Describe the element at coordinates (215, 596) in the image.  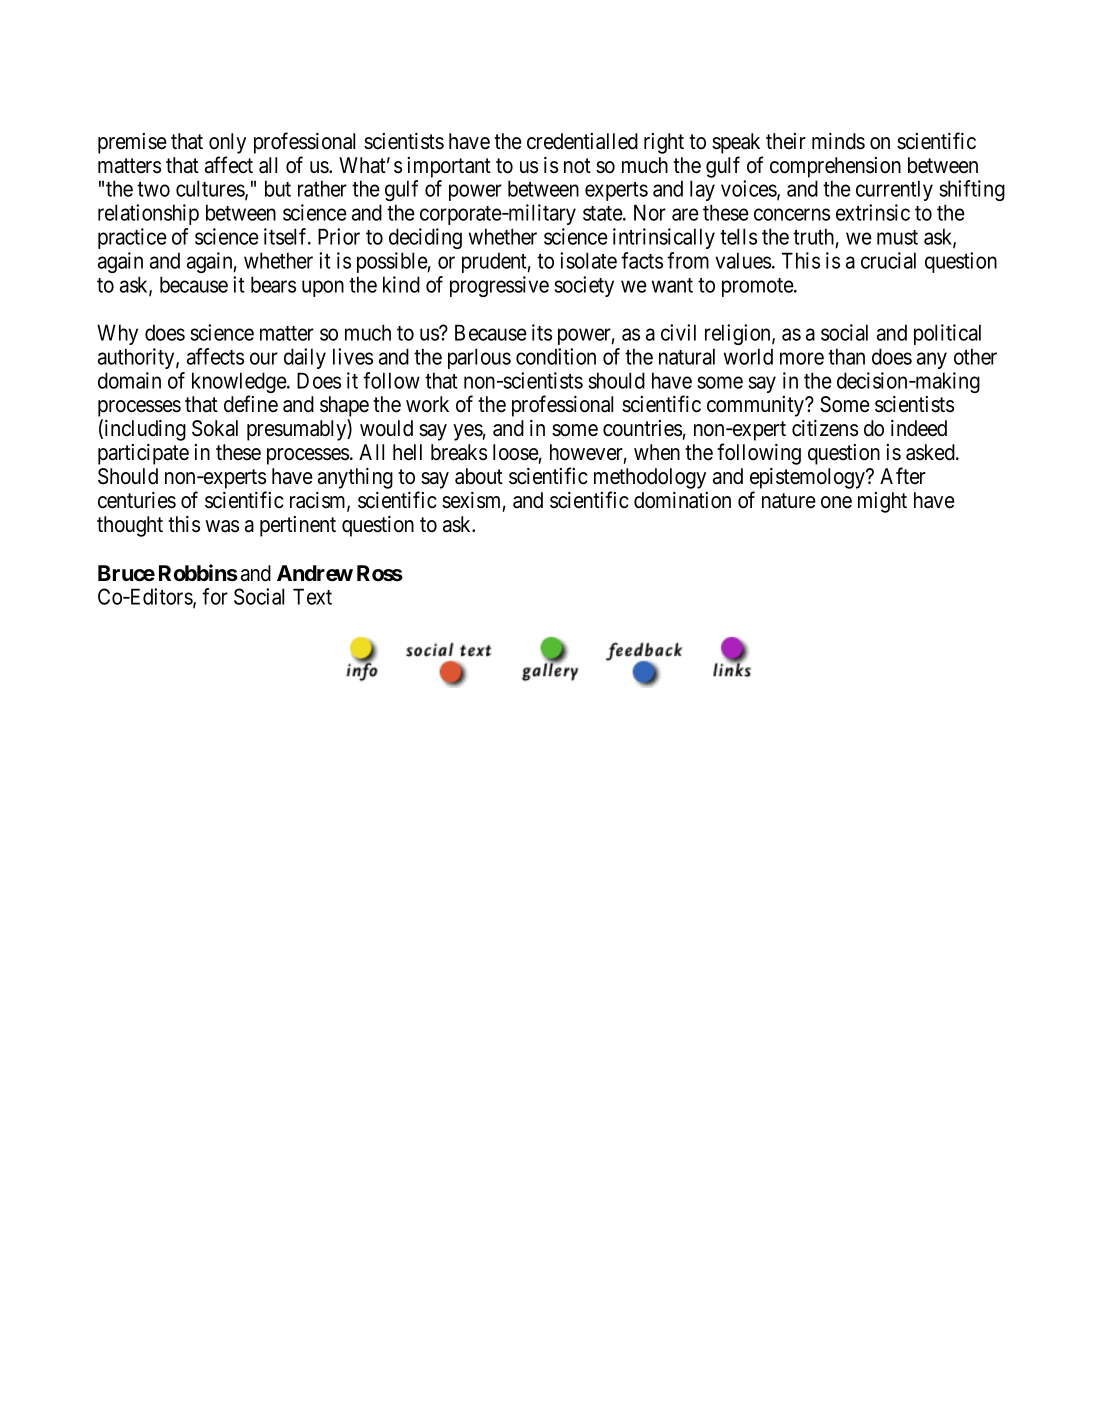
I see `for` at that location.
